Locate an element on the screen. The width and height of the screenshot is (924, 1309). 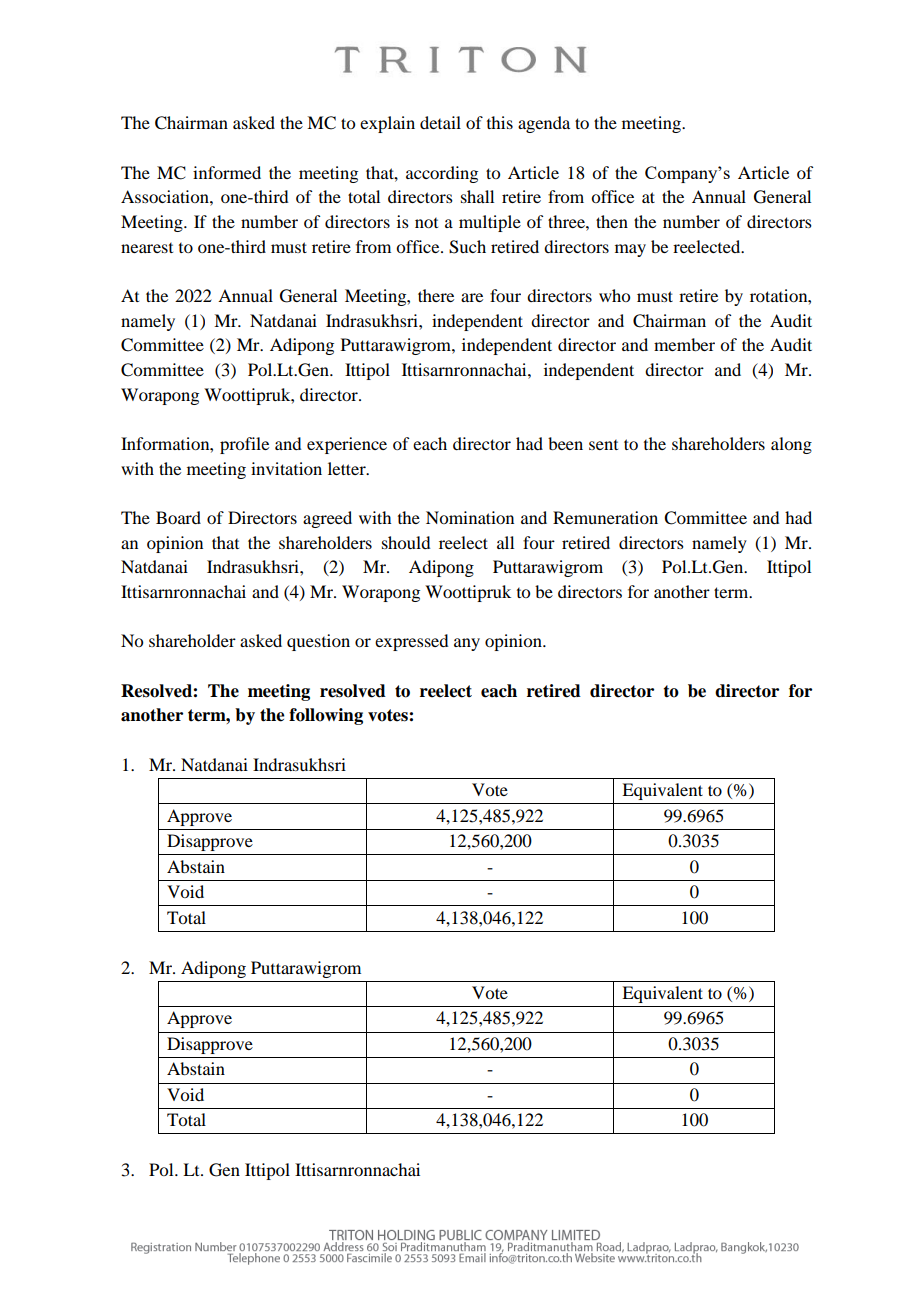
detail is located at coordinates (440, 122).
